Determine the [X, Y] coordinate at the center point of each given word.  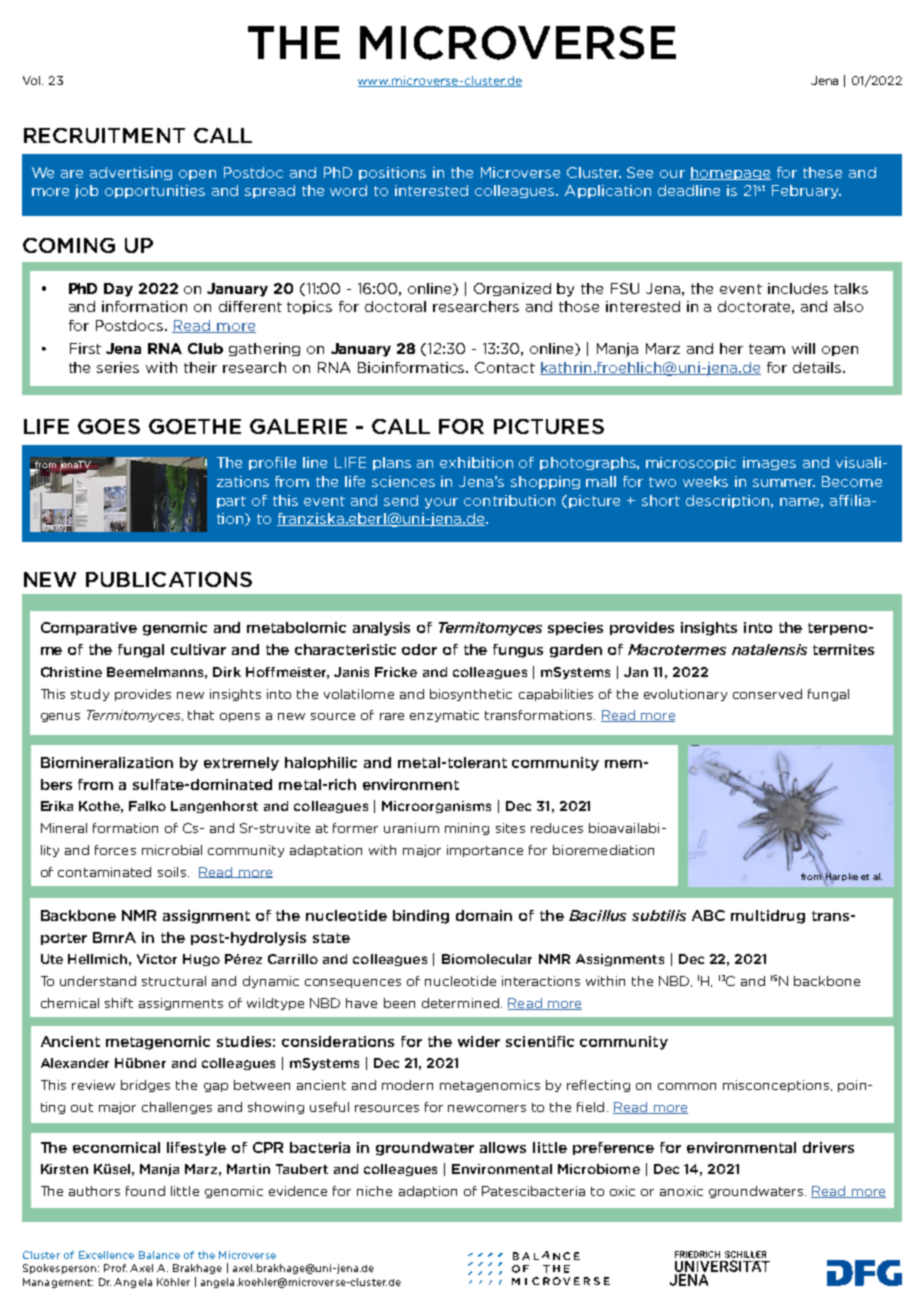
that [201, 715]
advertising [131, 173]
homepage [730, 173]
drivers [828, 1147]
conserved [767, 694]
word [348, 190]
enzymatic [444, 716]
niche [374, 1191]
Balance [159, 1255]
